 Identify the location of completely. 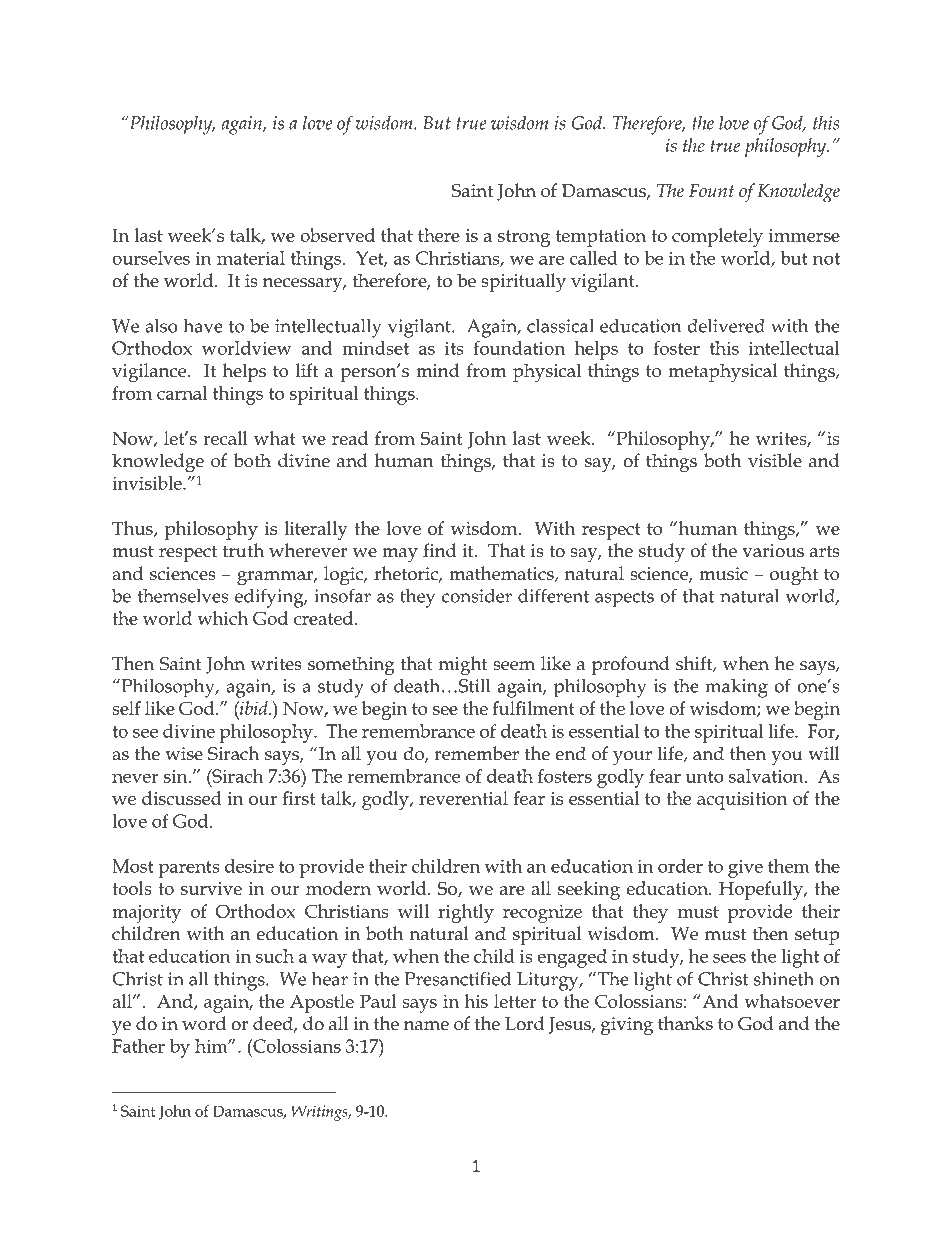
(717, 237).
